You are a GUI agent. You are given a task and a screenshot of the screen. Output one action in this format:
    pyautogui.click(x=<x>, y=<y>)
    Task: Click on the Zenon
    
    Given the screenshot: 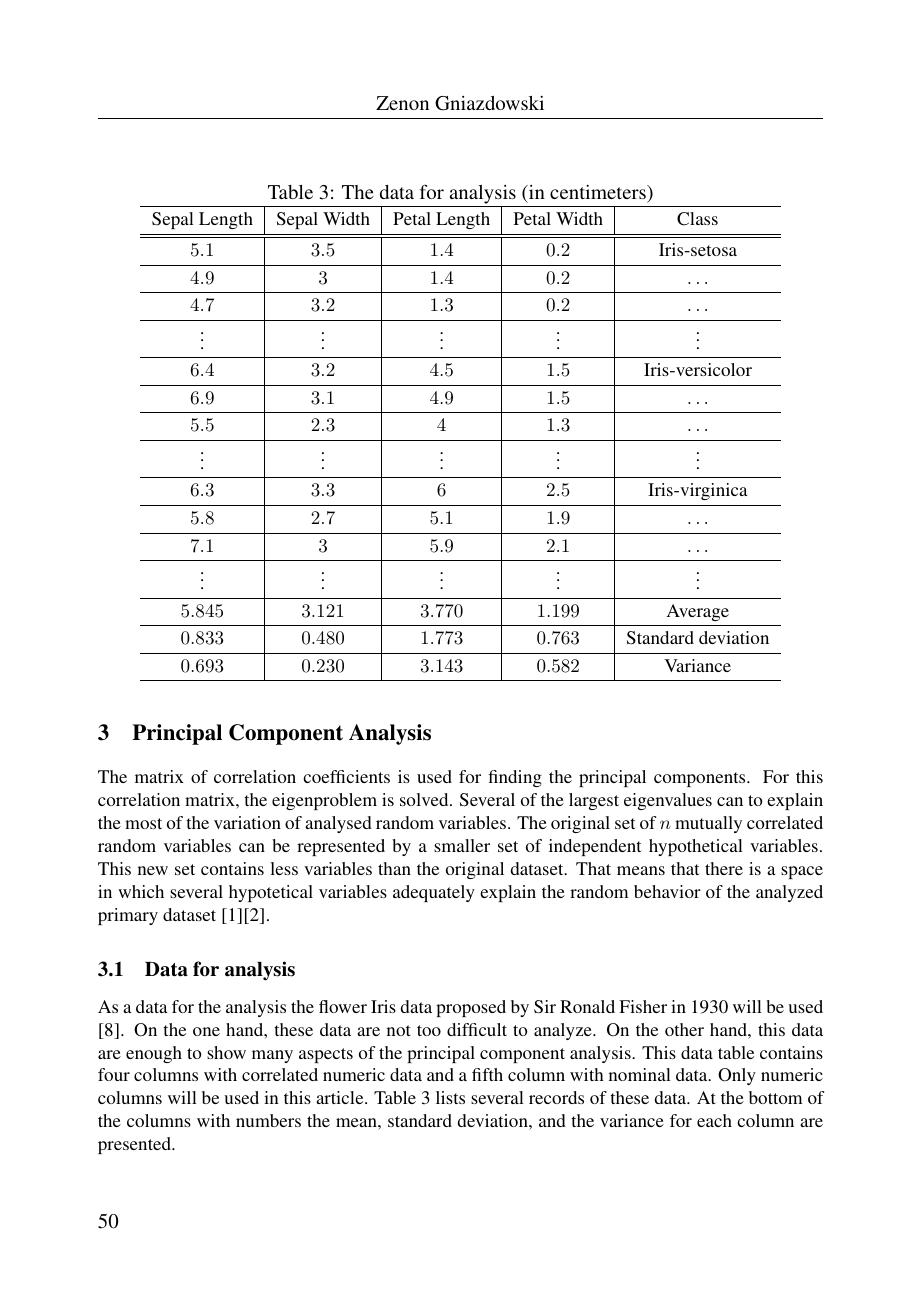 What is the action you would take?
    pyautogui.click(x=402, y=103)
